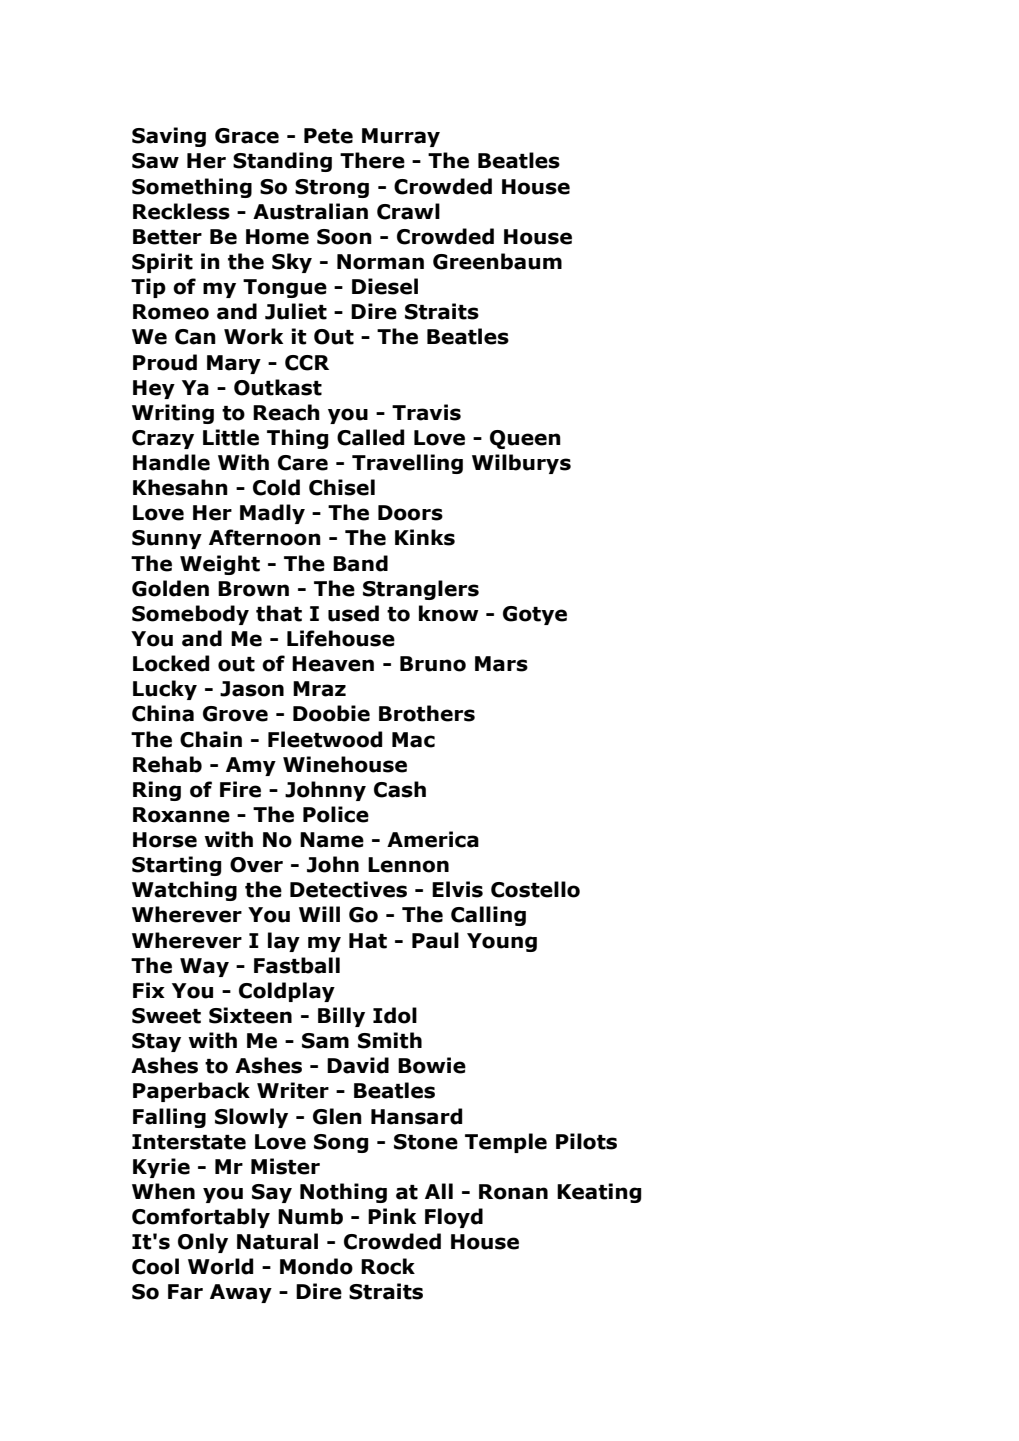  I want to click on Only, so click(203, 1243).
